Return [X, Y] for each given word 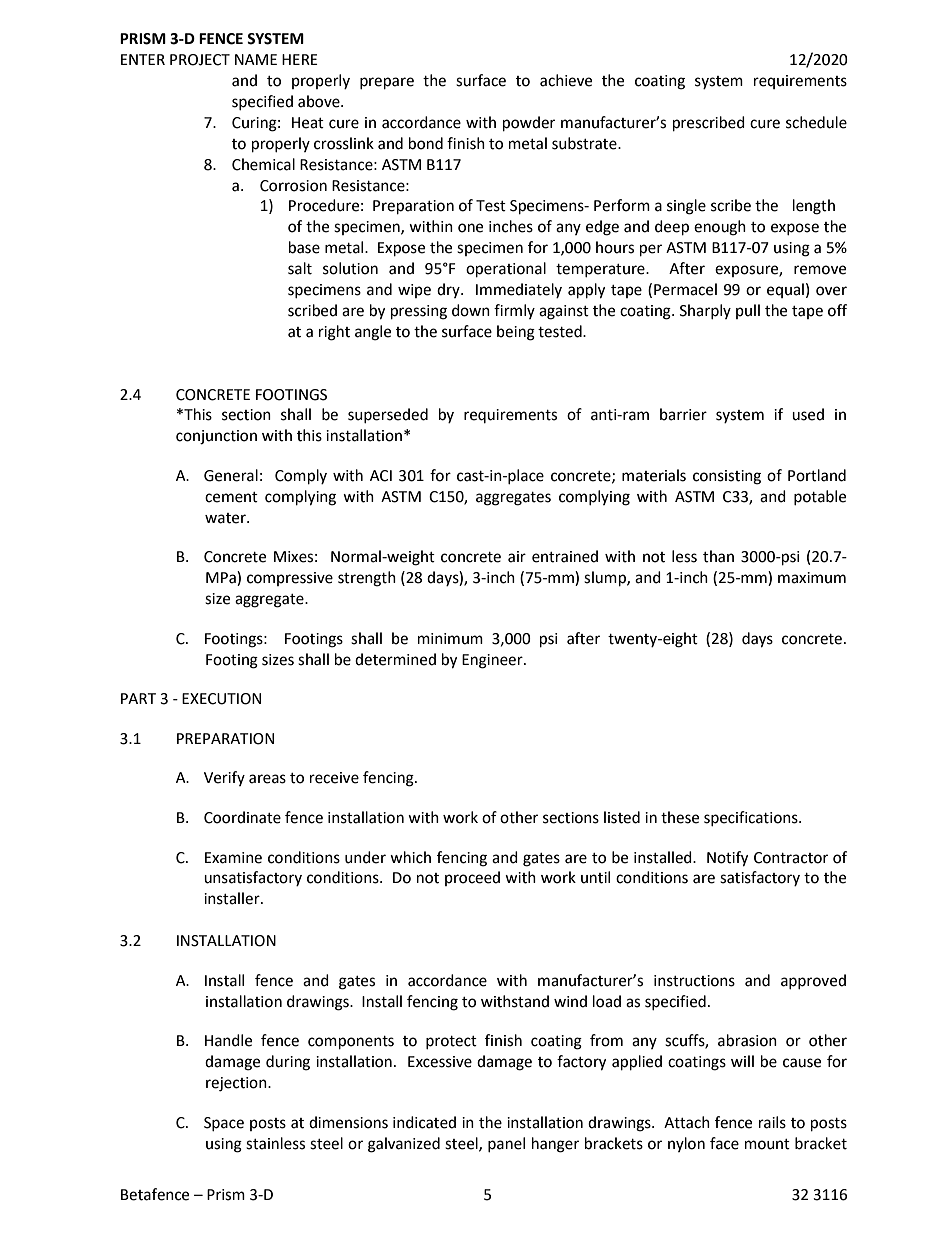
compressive [290, 579]
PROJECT [200, 60]
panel [506, 1144]
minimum [450, 639]
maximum [812, 578]
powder [529, 124]
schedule [816, 122]
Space [224, 1124]
